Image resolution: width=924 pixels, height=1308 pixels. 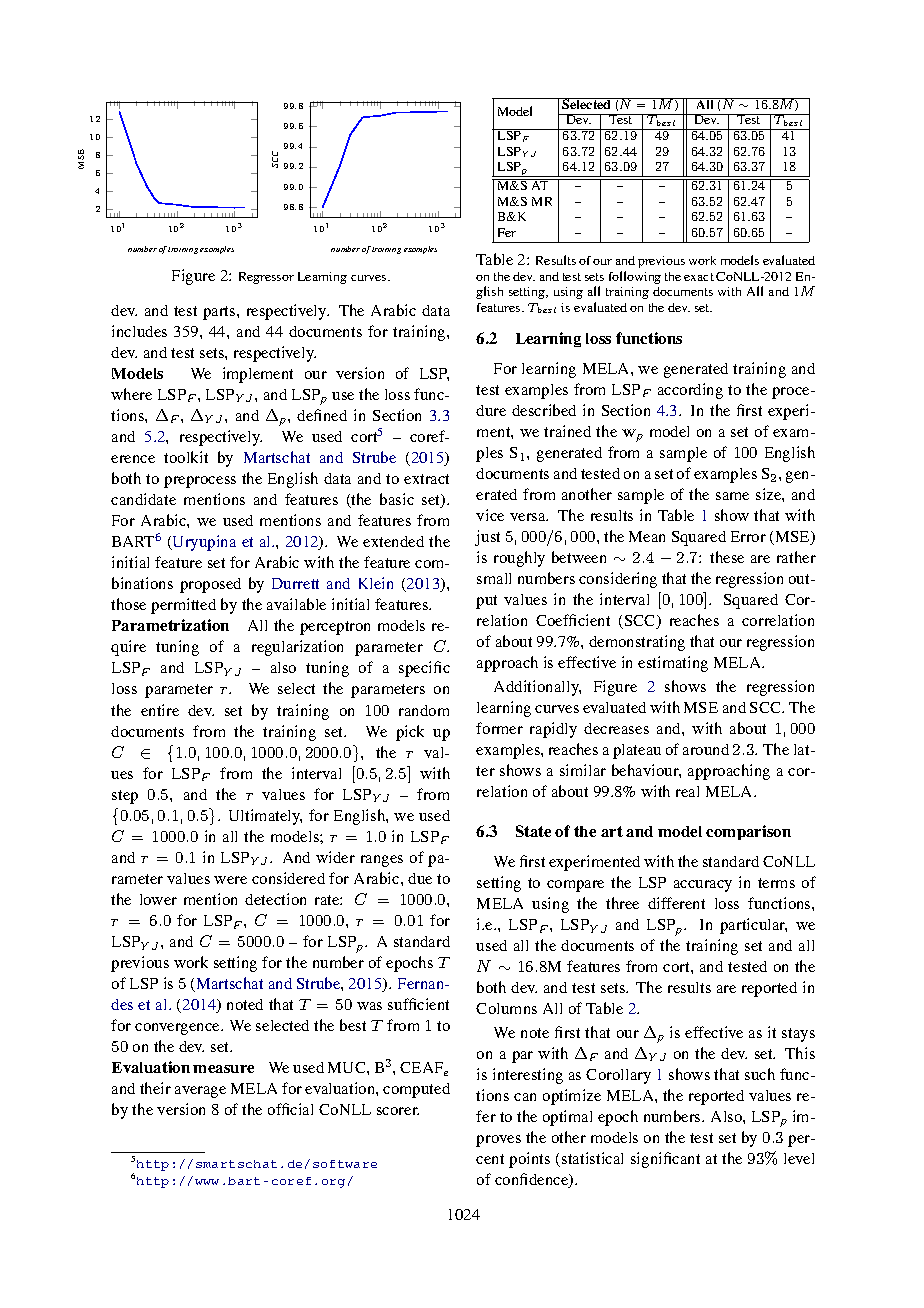 I want to click on following, so click(x=635, y=277).
